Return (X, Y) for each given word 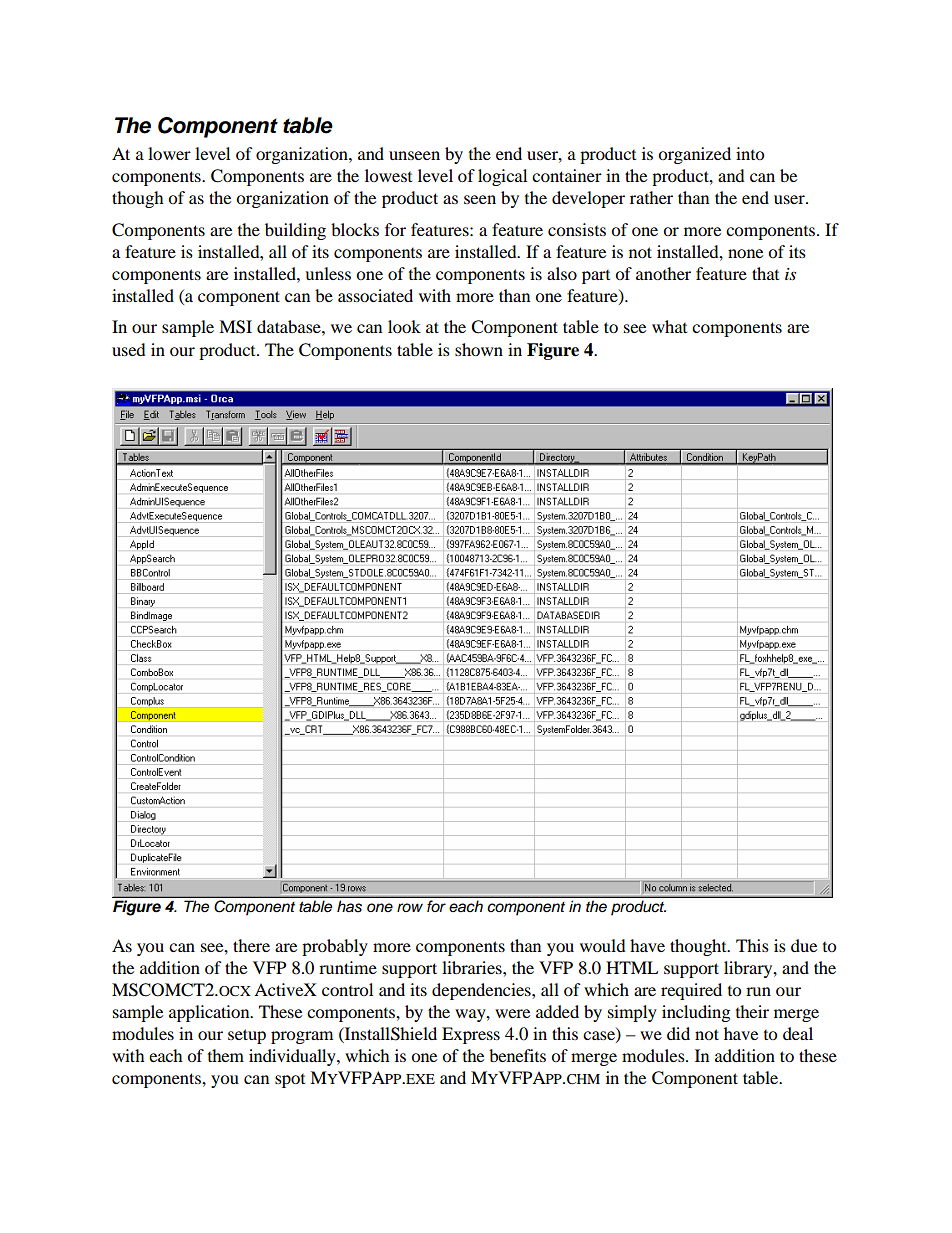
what (669, 326)
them (226, 1055)
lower (169, 153)
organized (694, 155)
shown (479, 349)
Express (471, 1035)
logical (502, 177)
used (129, 349)
